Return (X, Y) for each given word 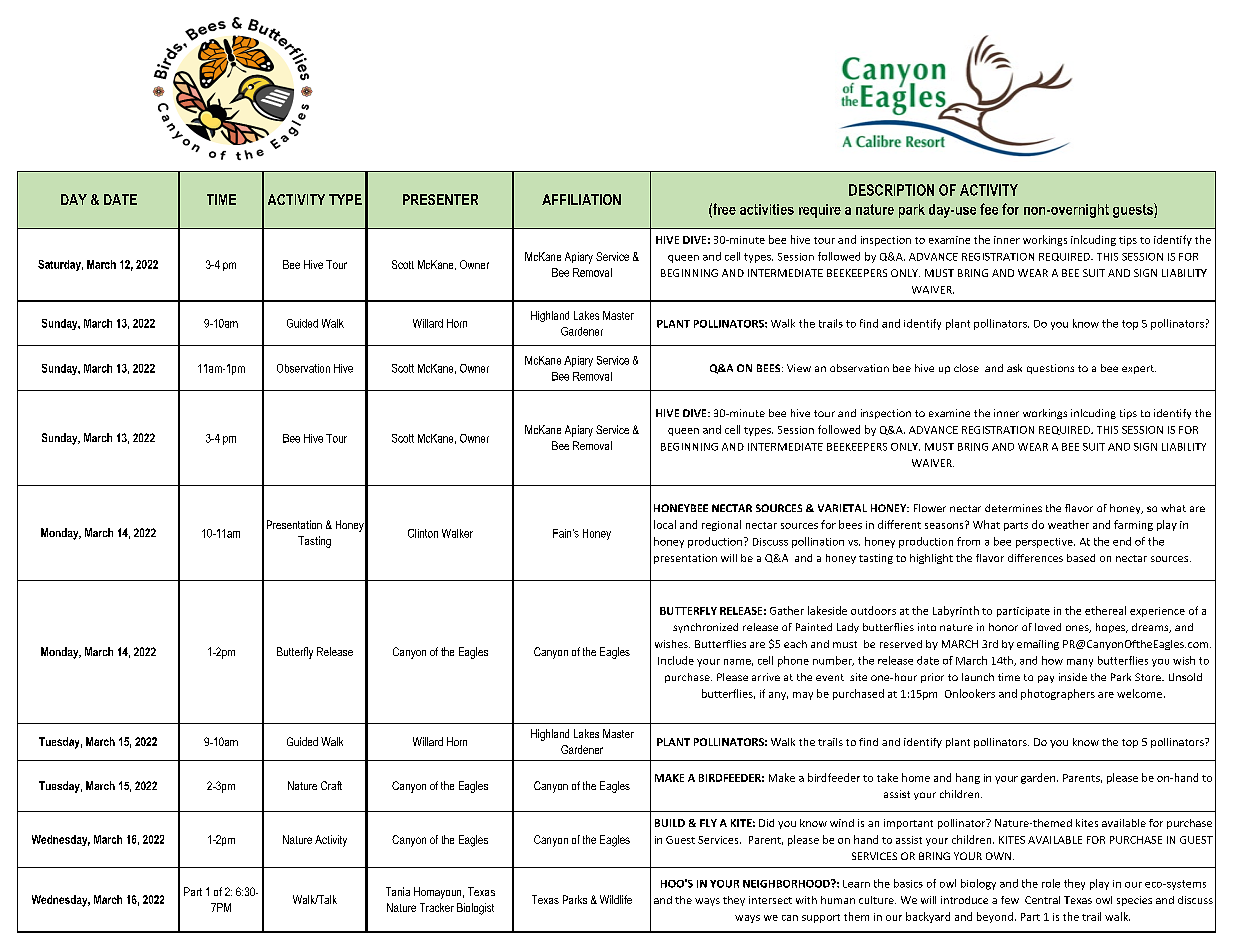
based (1081, 558)
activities (767, 209)
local (665, 524)
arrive (766, 677)
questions (1050, 369)
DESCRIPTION (891, 190)
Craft (331, 785)
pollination (818, 542)
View (799, 368)
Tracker (437, 907)
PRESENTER (440, 199)
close (966, 368)
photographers (1058, 694)
